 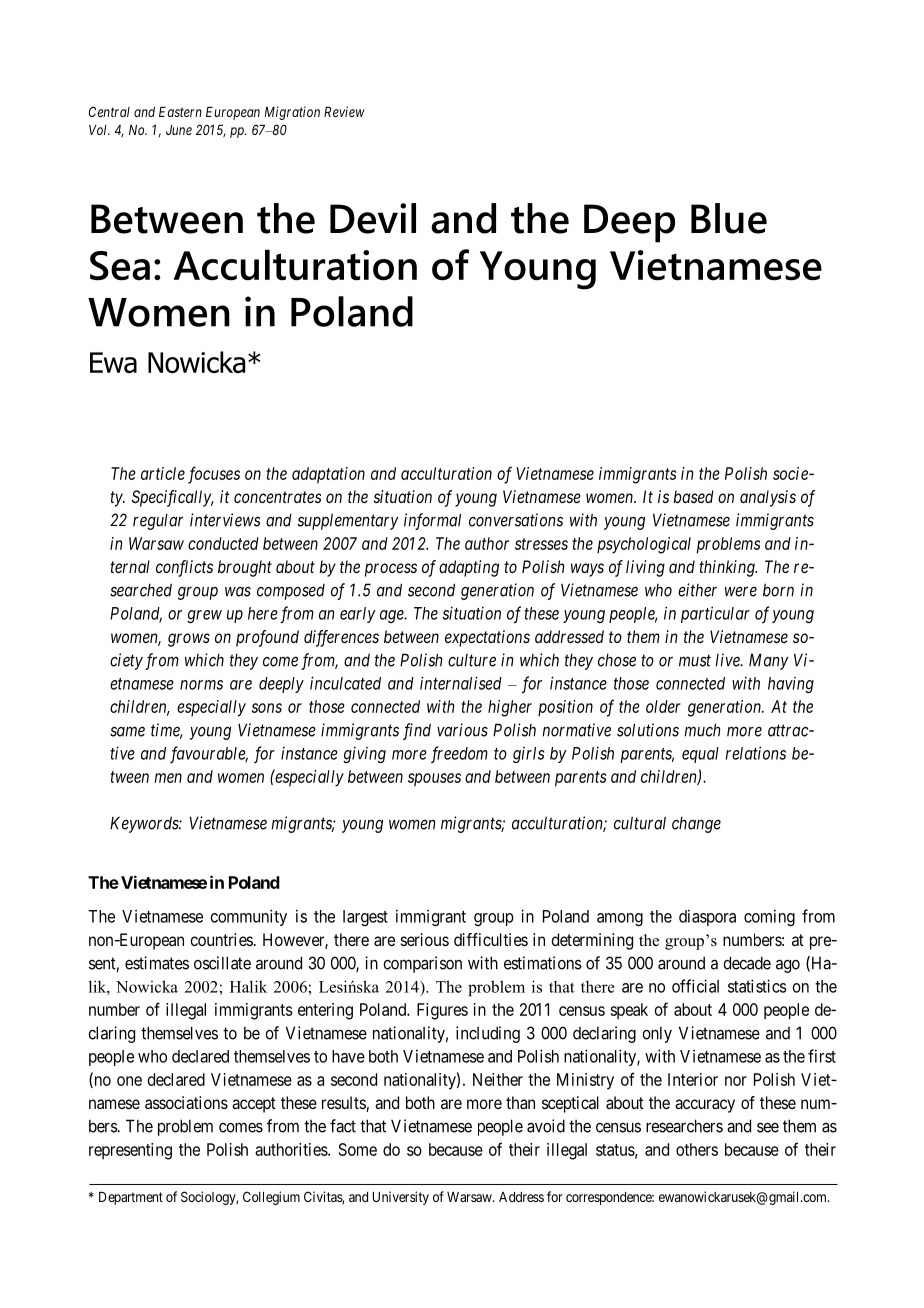 What do you see at coordinates (401, 1198) in the screenshot?
I see `University` at bounding box center [401, 1198].
